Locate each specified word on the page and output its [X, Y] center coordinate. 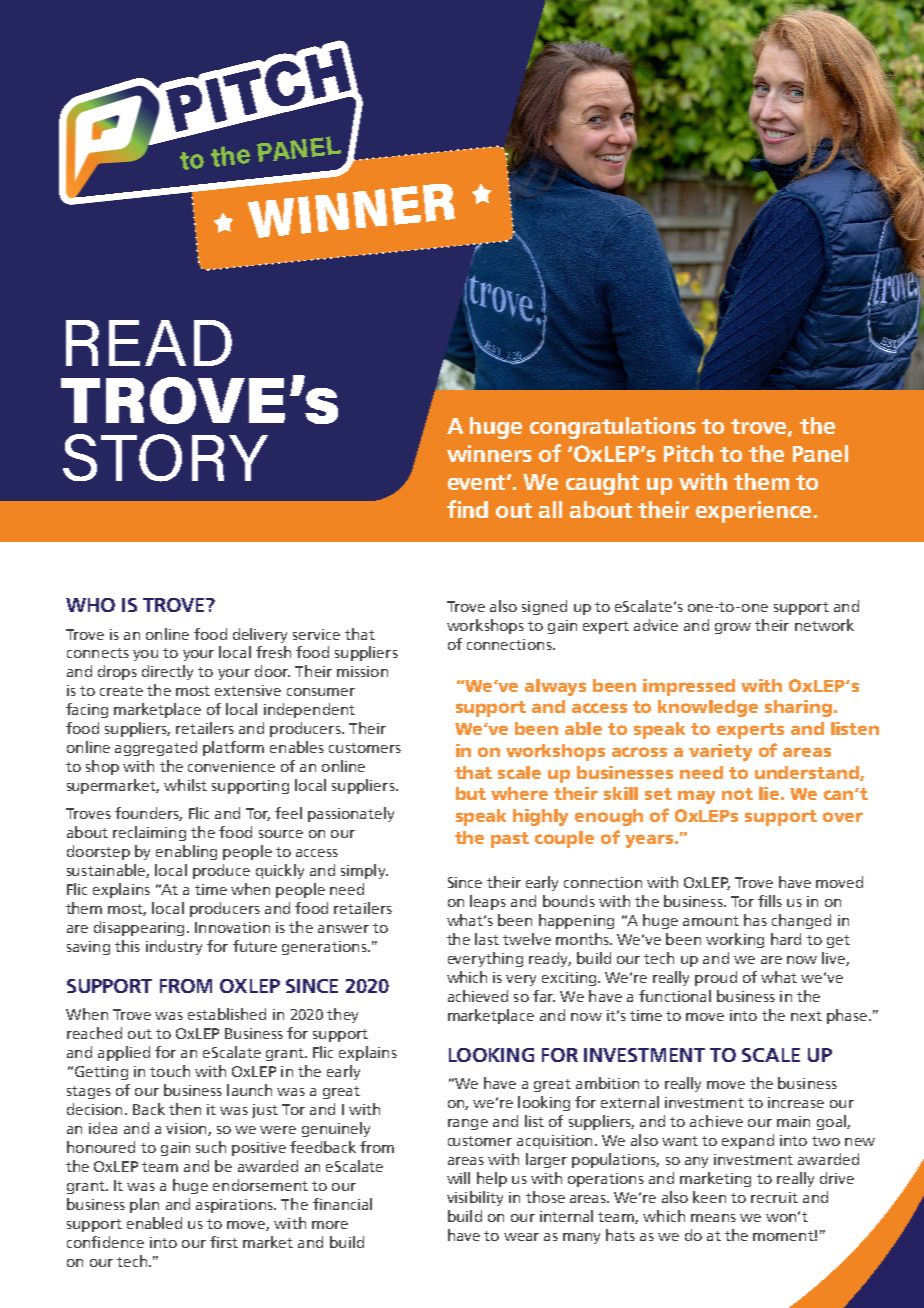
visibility [475, 1198]
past [510, 840]
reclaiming [149, 833]
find [467, 509]
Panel [820, 453]
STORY [165, 458]
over [843, 817]
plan [144, 1205]
